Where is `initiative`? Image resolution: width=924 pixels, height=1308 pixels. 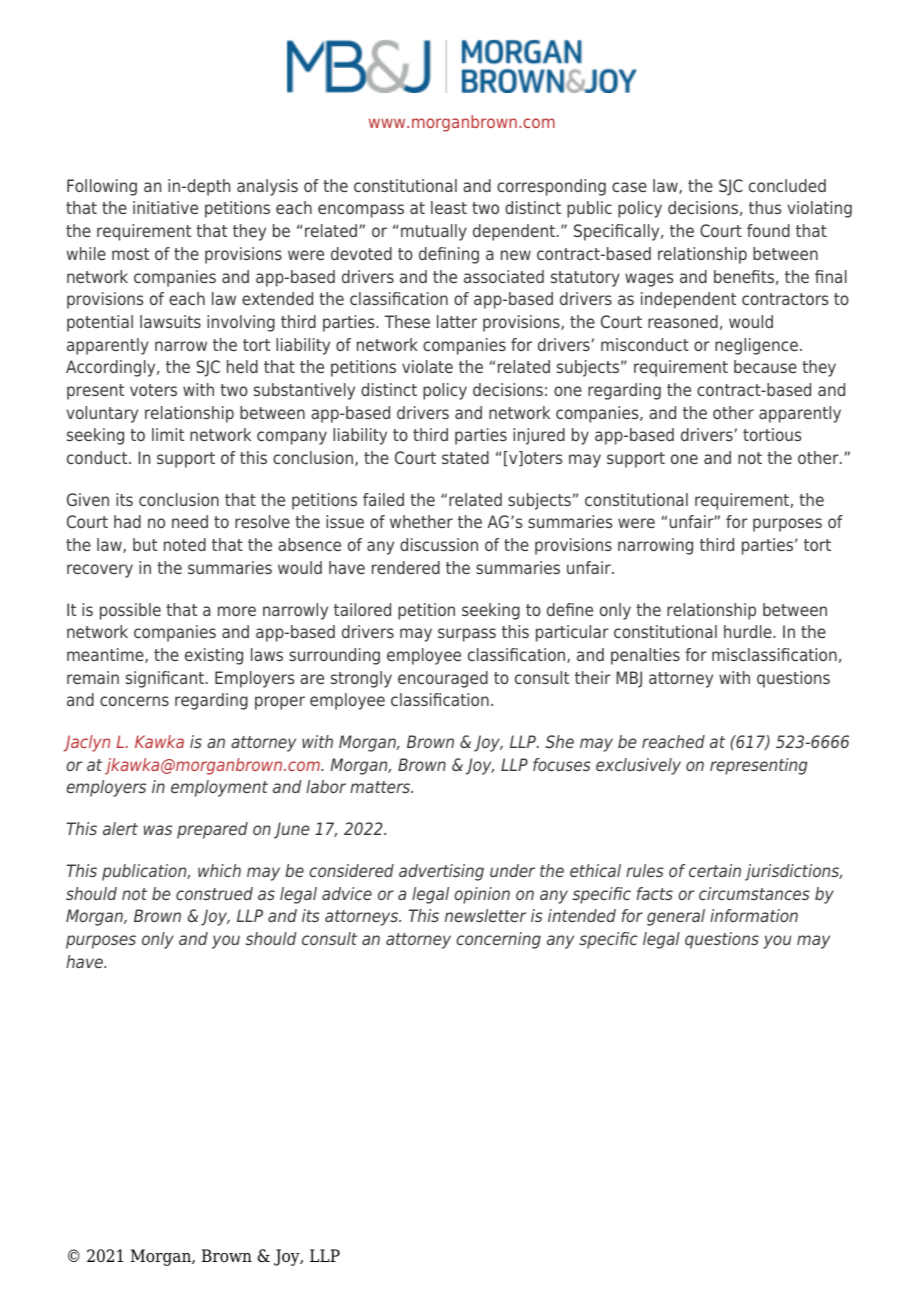
initiative is located at coordinates (165, 207).
